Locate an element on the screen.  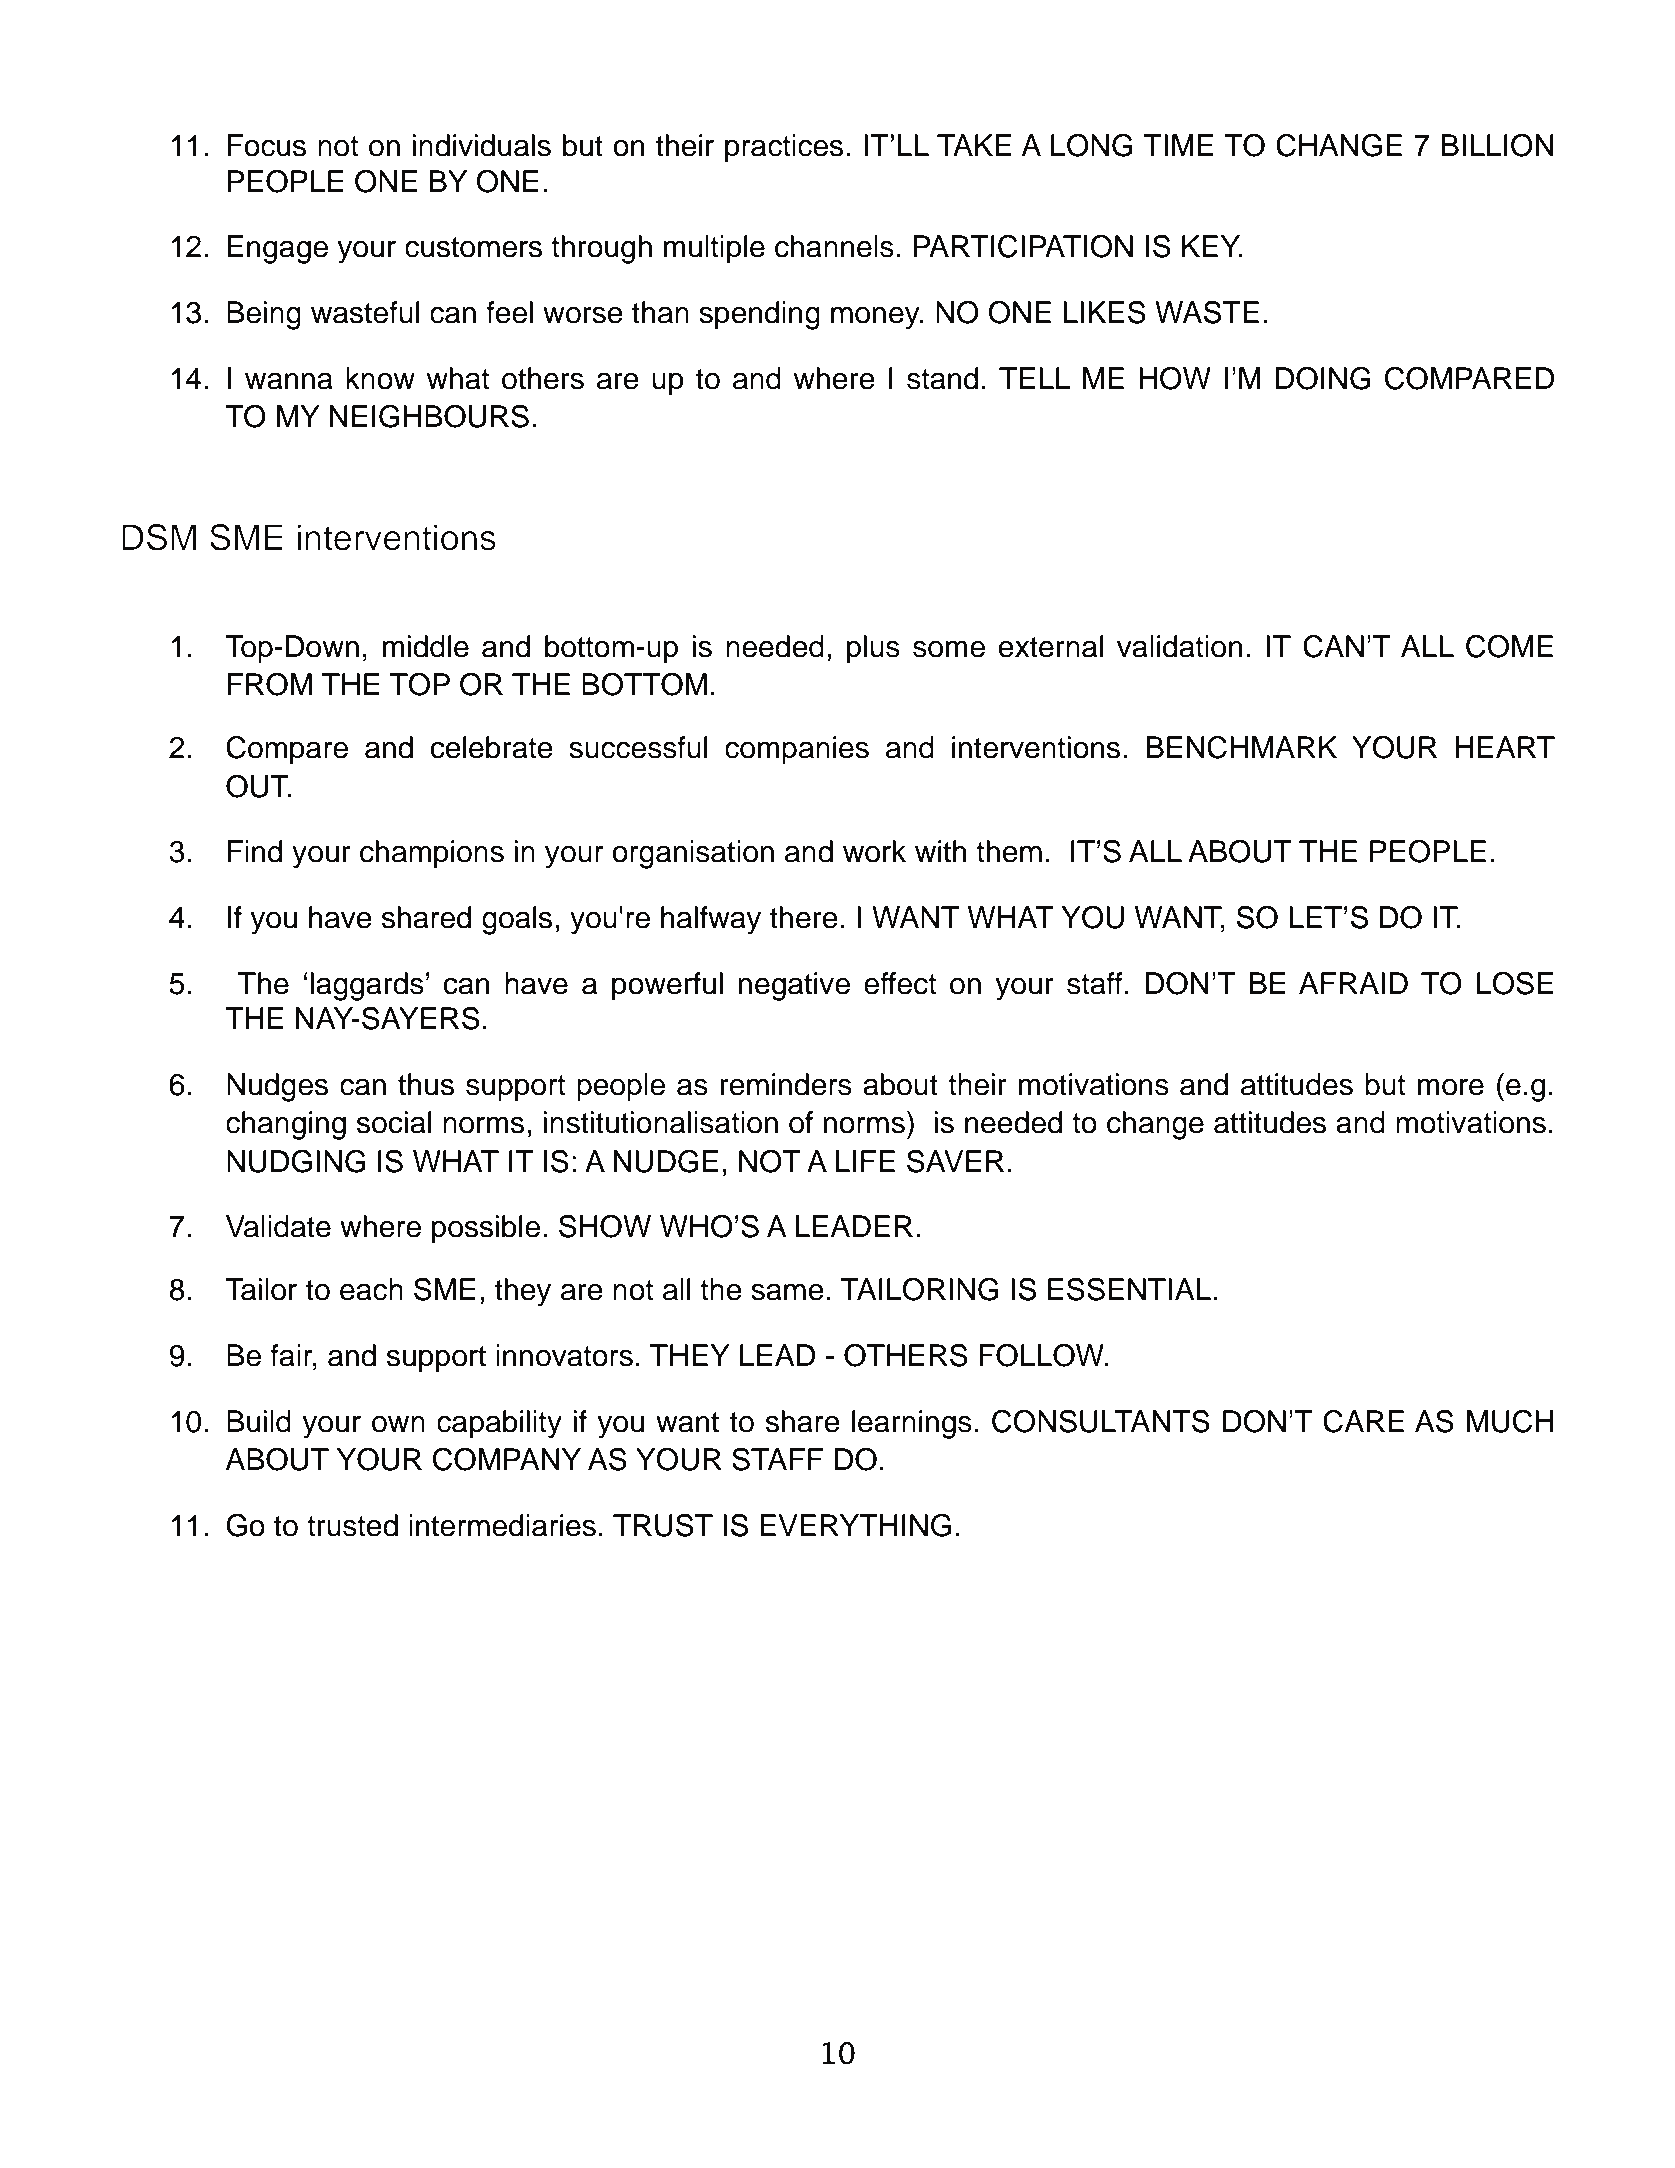
Focus is located at coordinates (267, 145).
